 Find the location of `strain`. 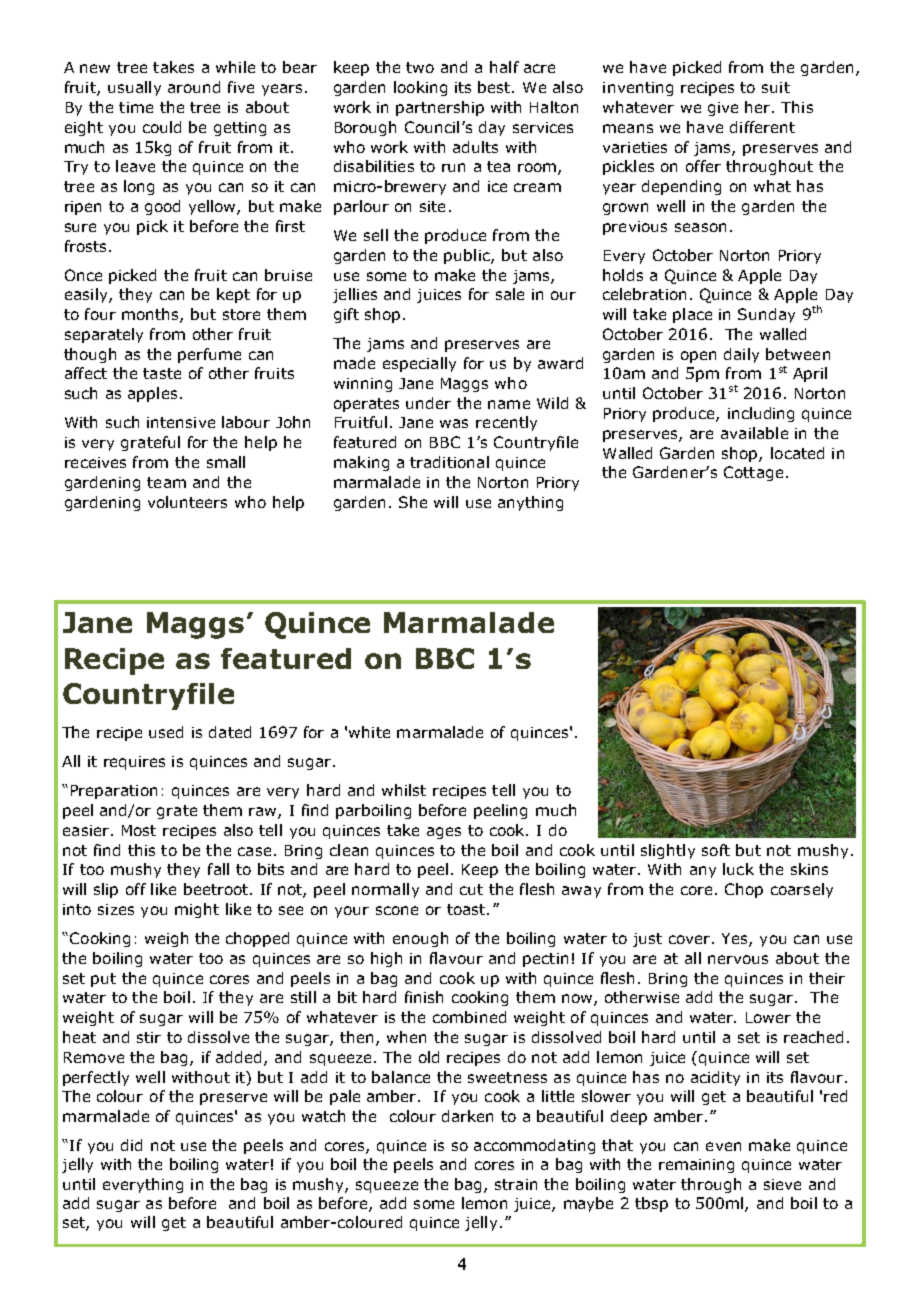

strain is located at coordinates (516, 1184).
